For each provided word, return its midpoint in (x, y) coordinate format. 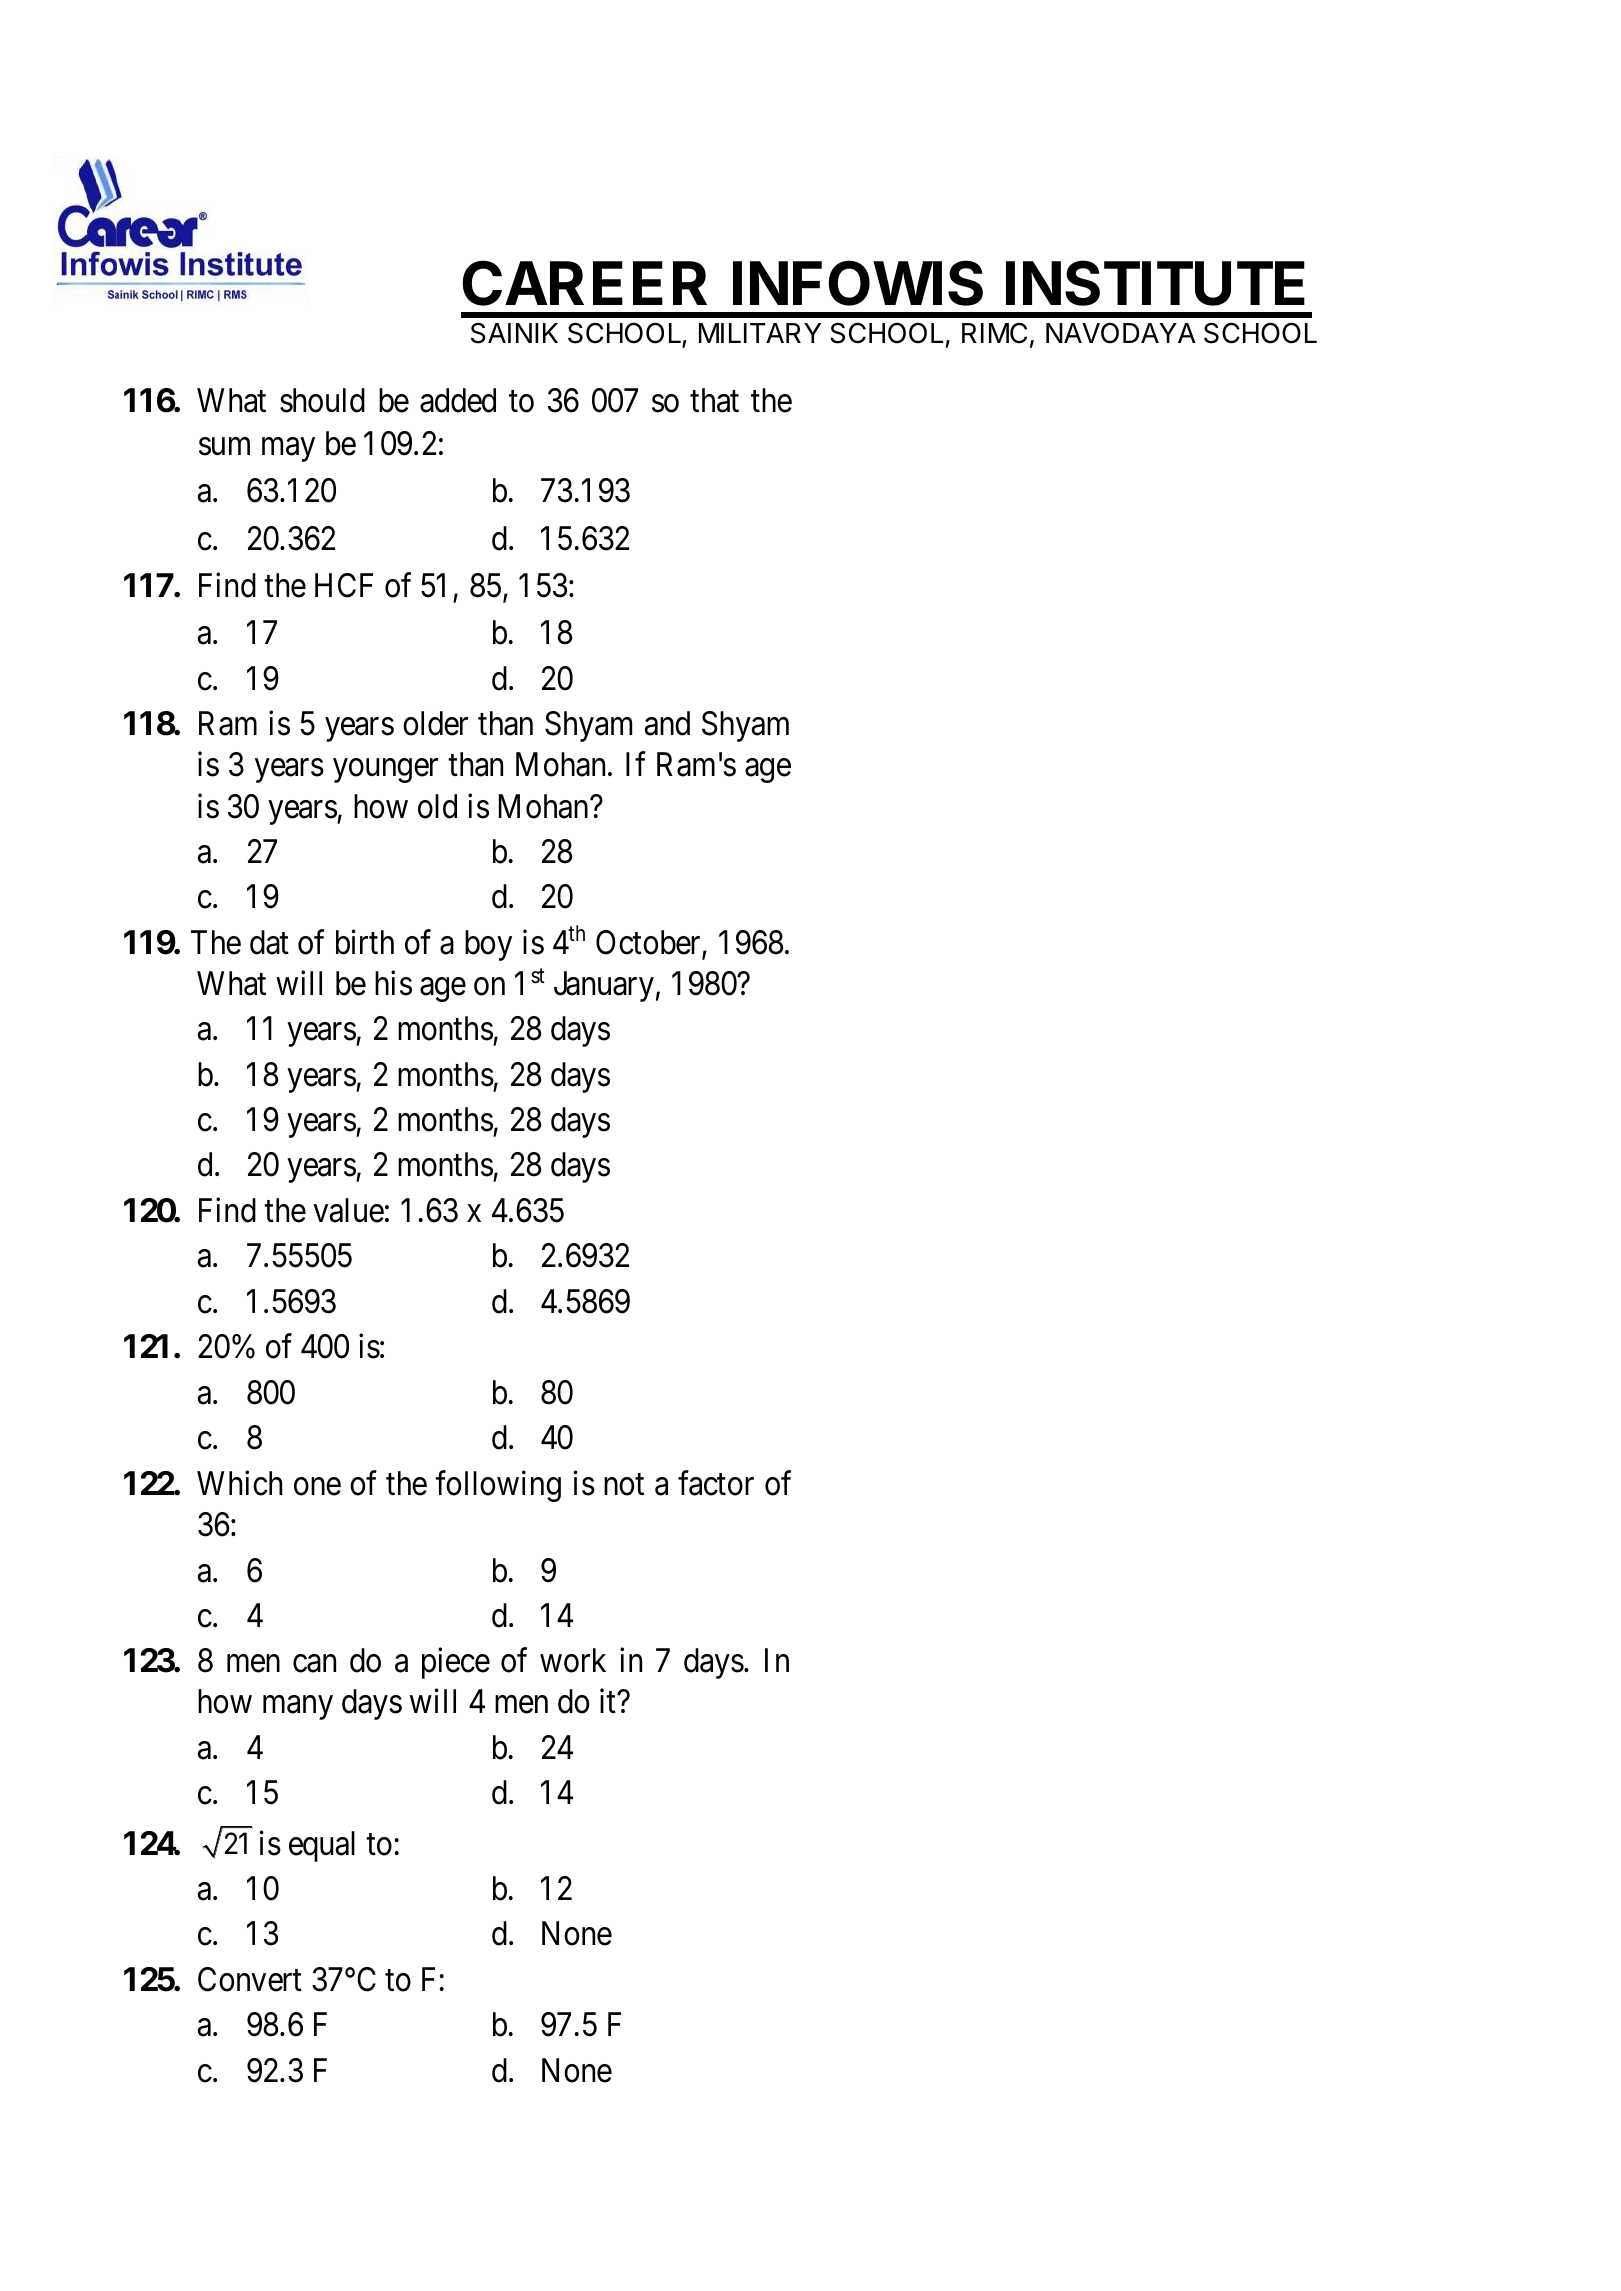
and (667, 723)
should (322, 400)
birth (365, 942)
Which (239, 1483)
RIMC (994, 333)
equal (322, 1846)
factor (716, 1483)
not (624, 1485)
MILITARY (760, 333)
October (649, 943)
